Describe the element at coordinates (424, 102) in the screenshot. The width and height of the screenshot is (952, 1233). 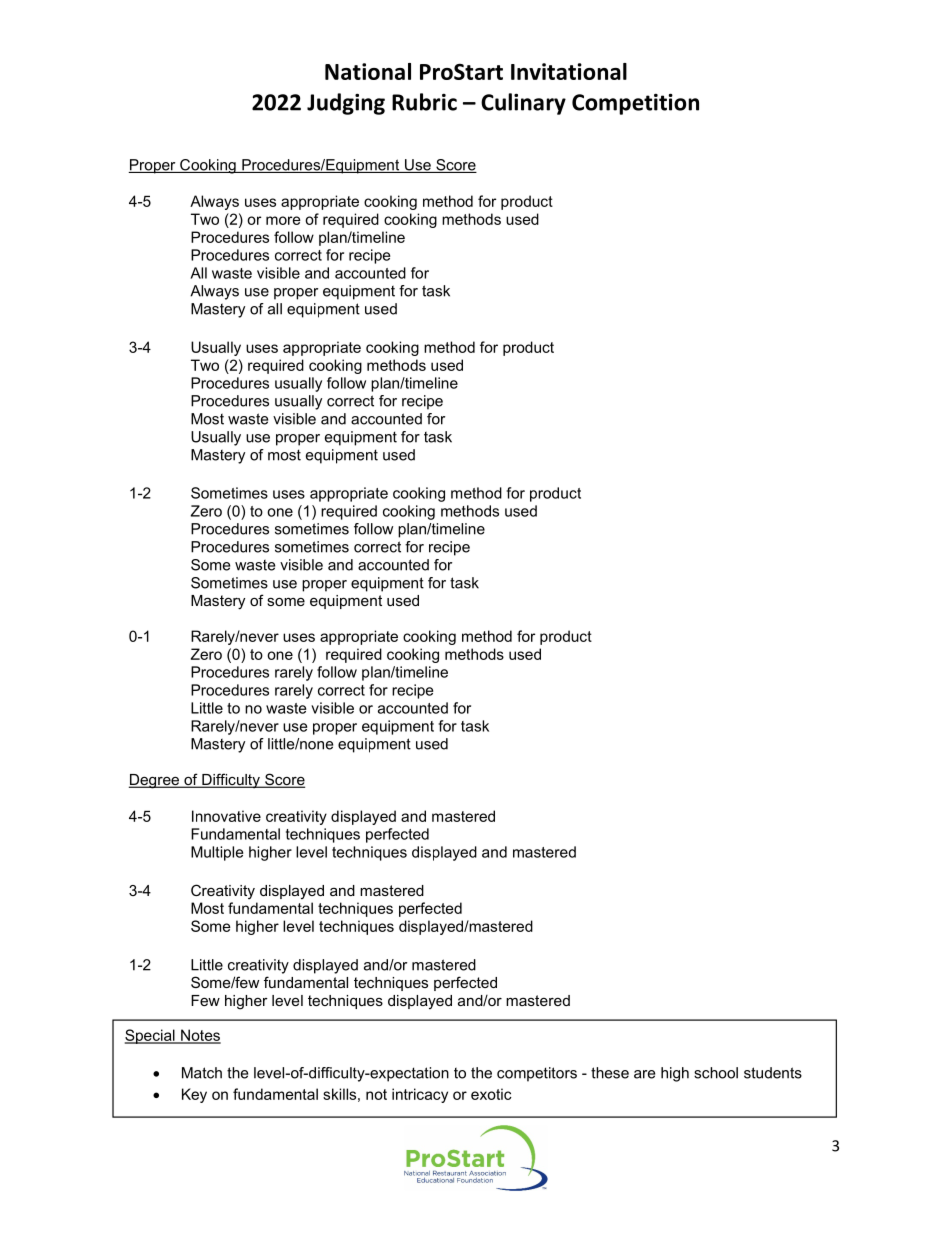
I see `Rubric` at that location.
